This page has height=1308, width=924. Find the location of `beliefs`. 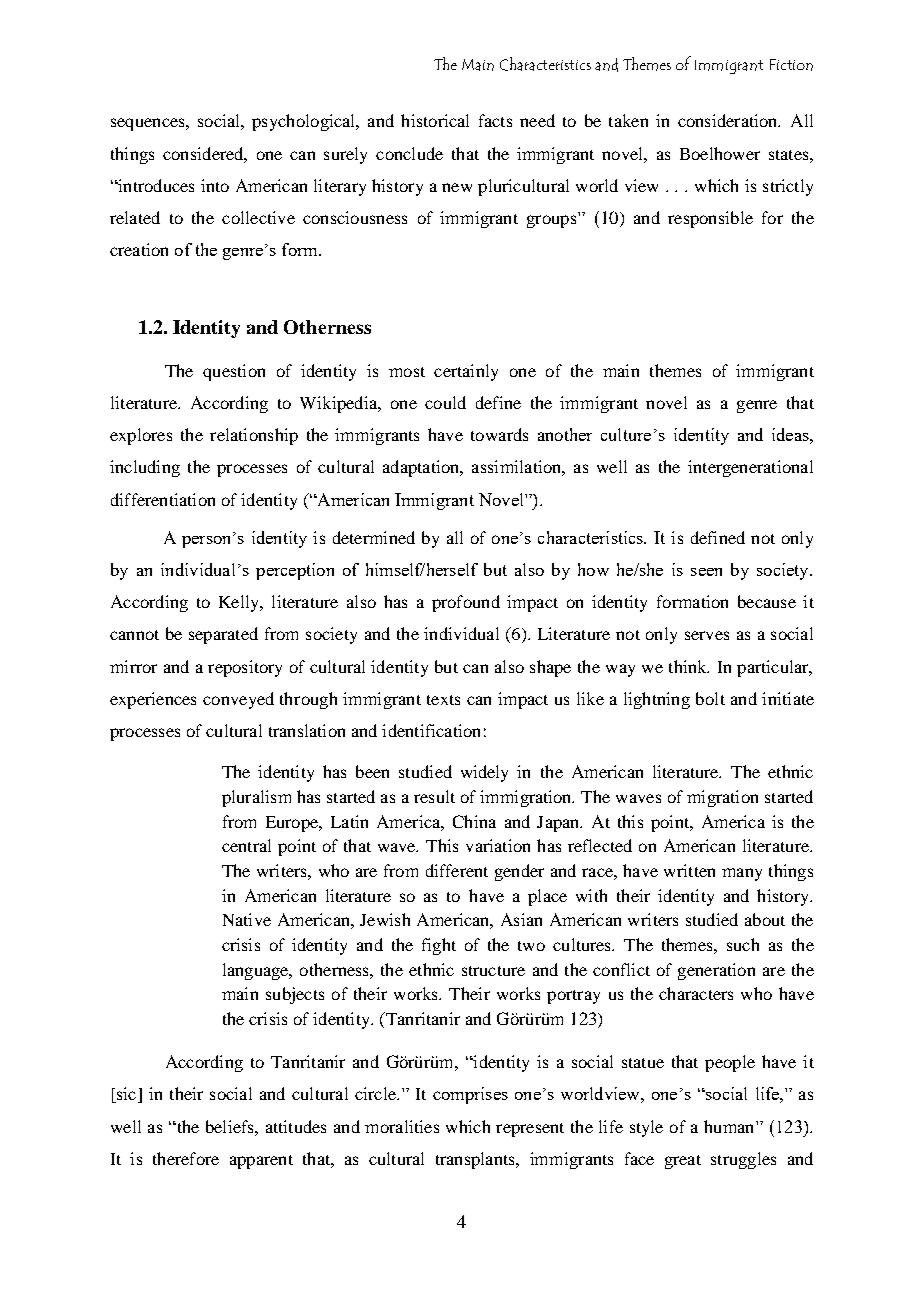

beliefs is located at coordinates (231, 1126).
